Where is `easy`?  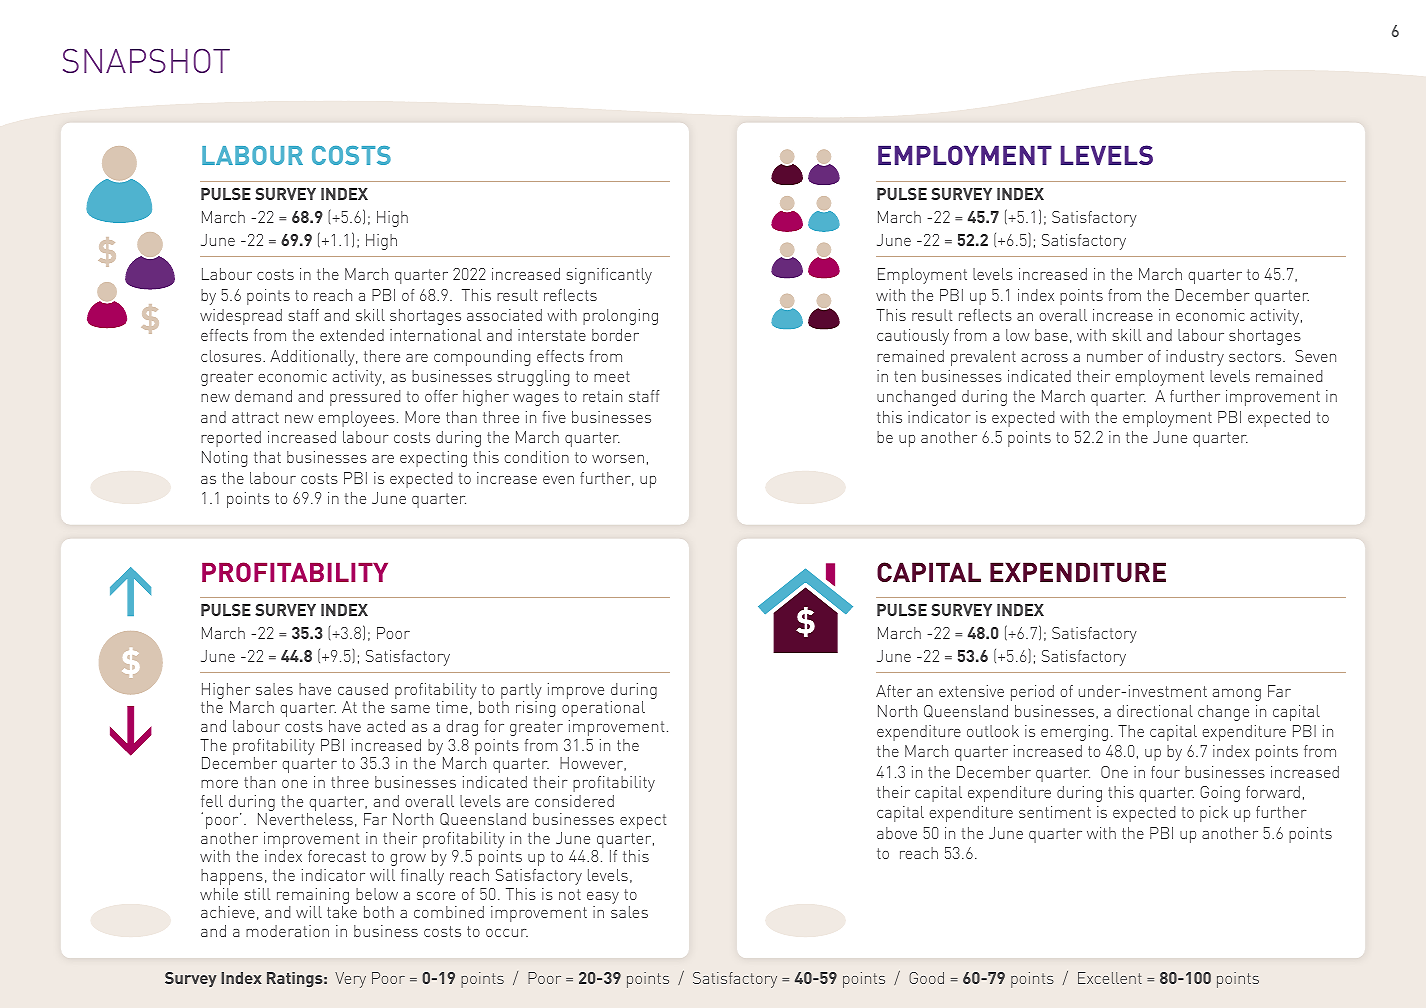 easy is located at coordinates (603, 898).
